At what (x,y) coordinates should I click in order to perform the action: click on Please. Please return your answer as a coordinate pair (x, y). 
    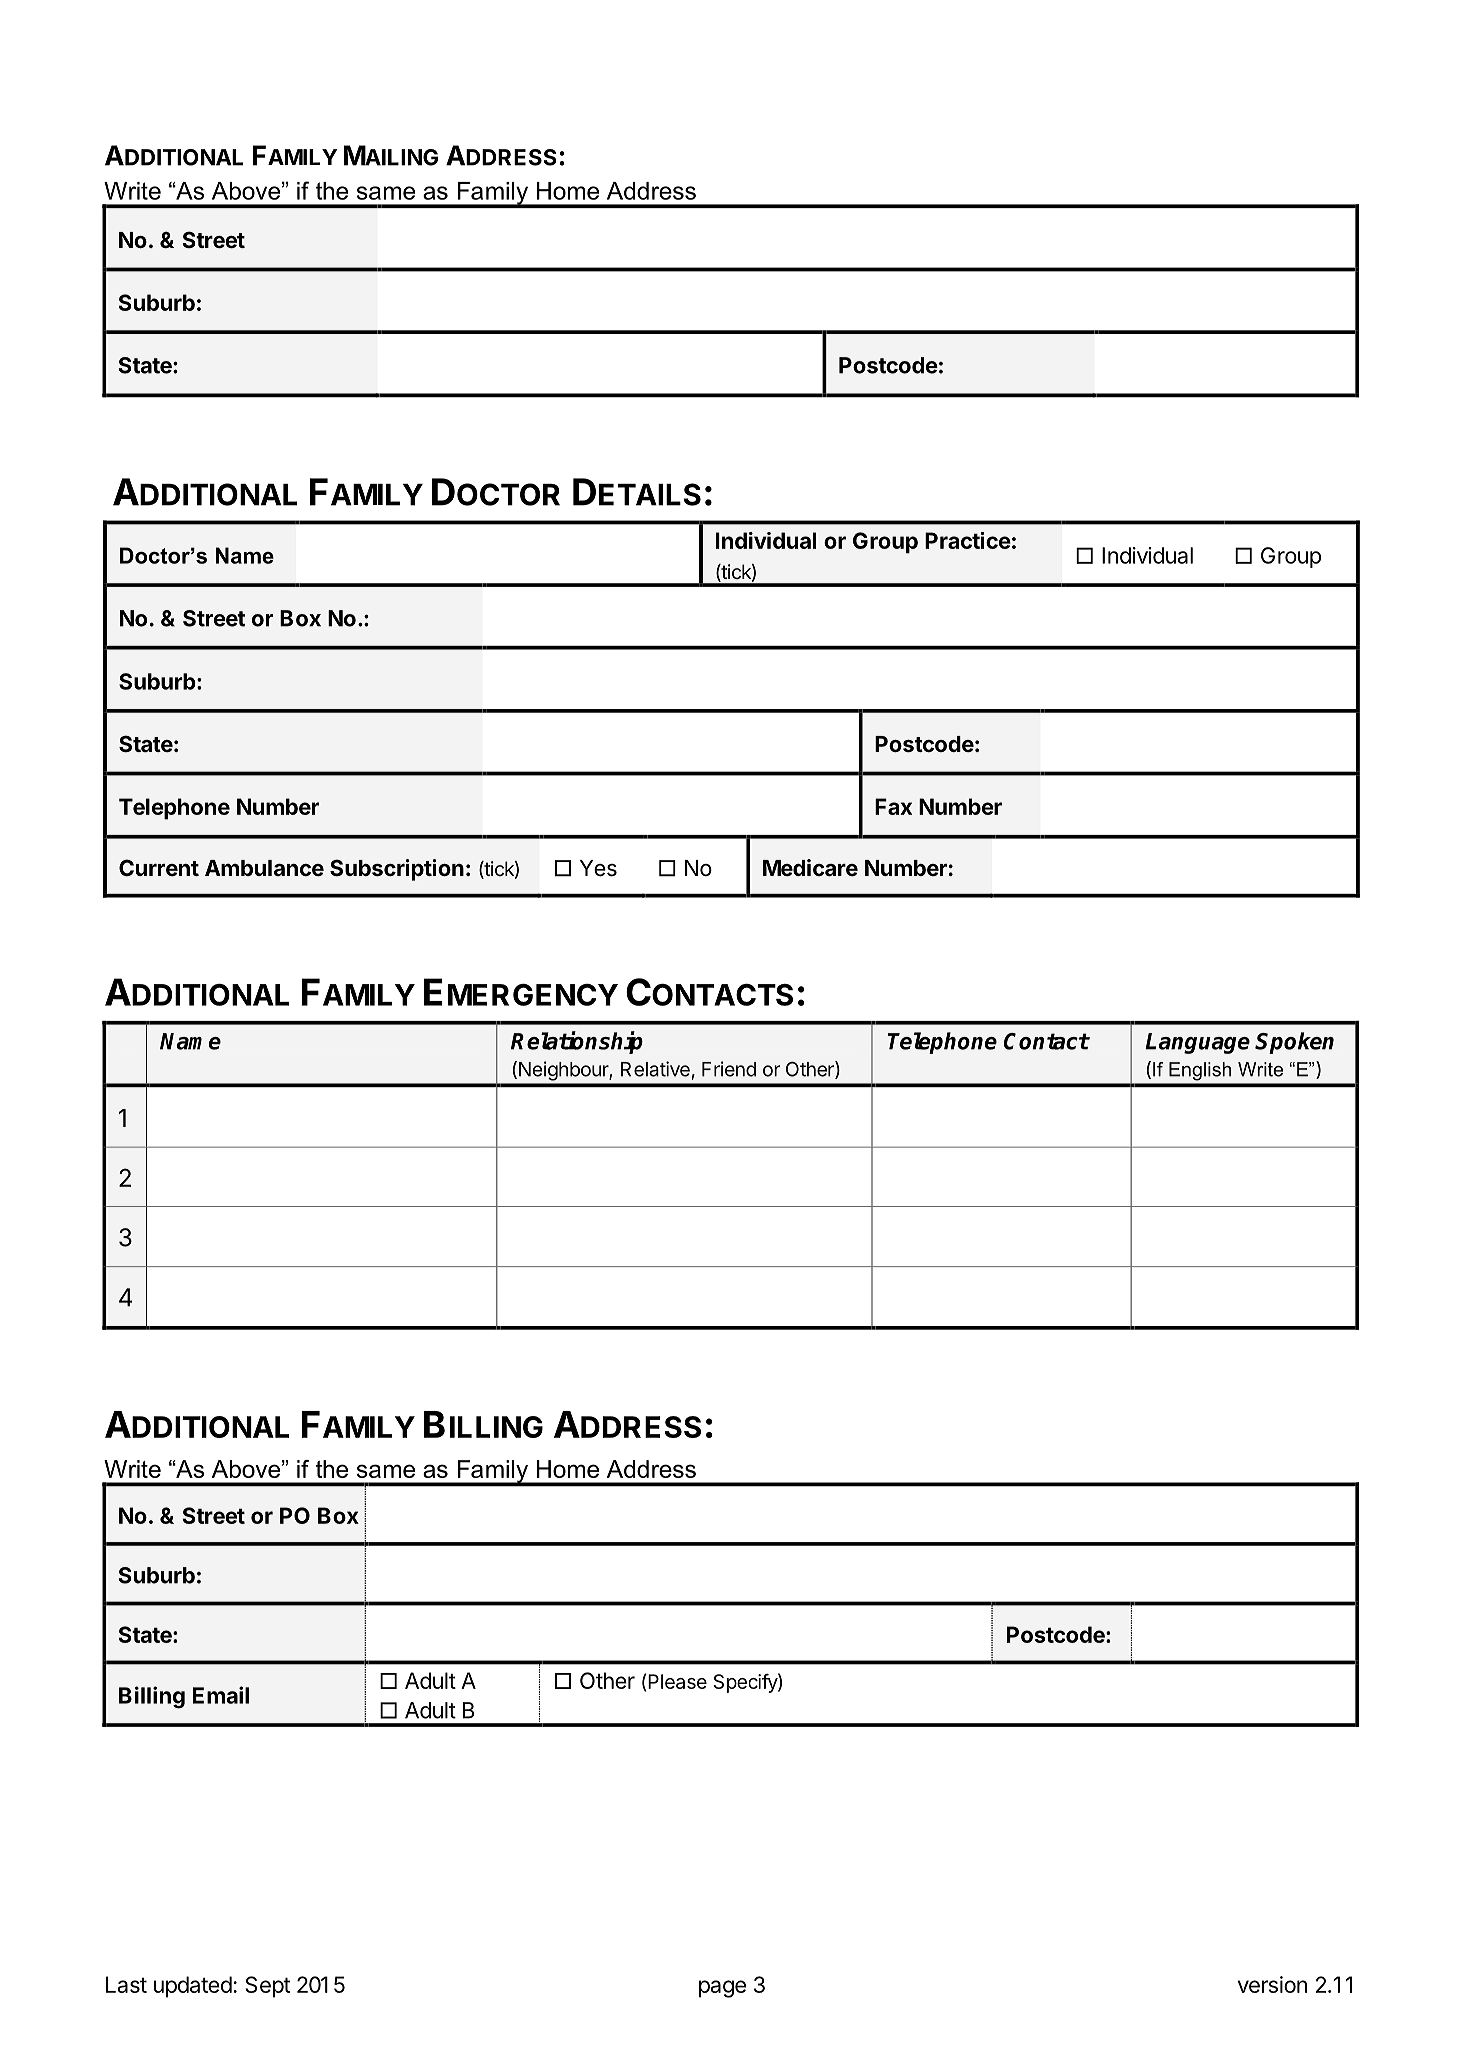
    Looking at the image, I should click on (677, 1681).
